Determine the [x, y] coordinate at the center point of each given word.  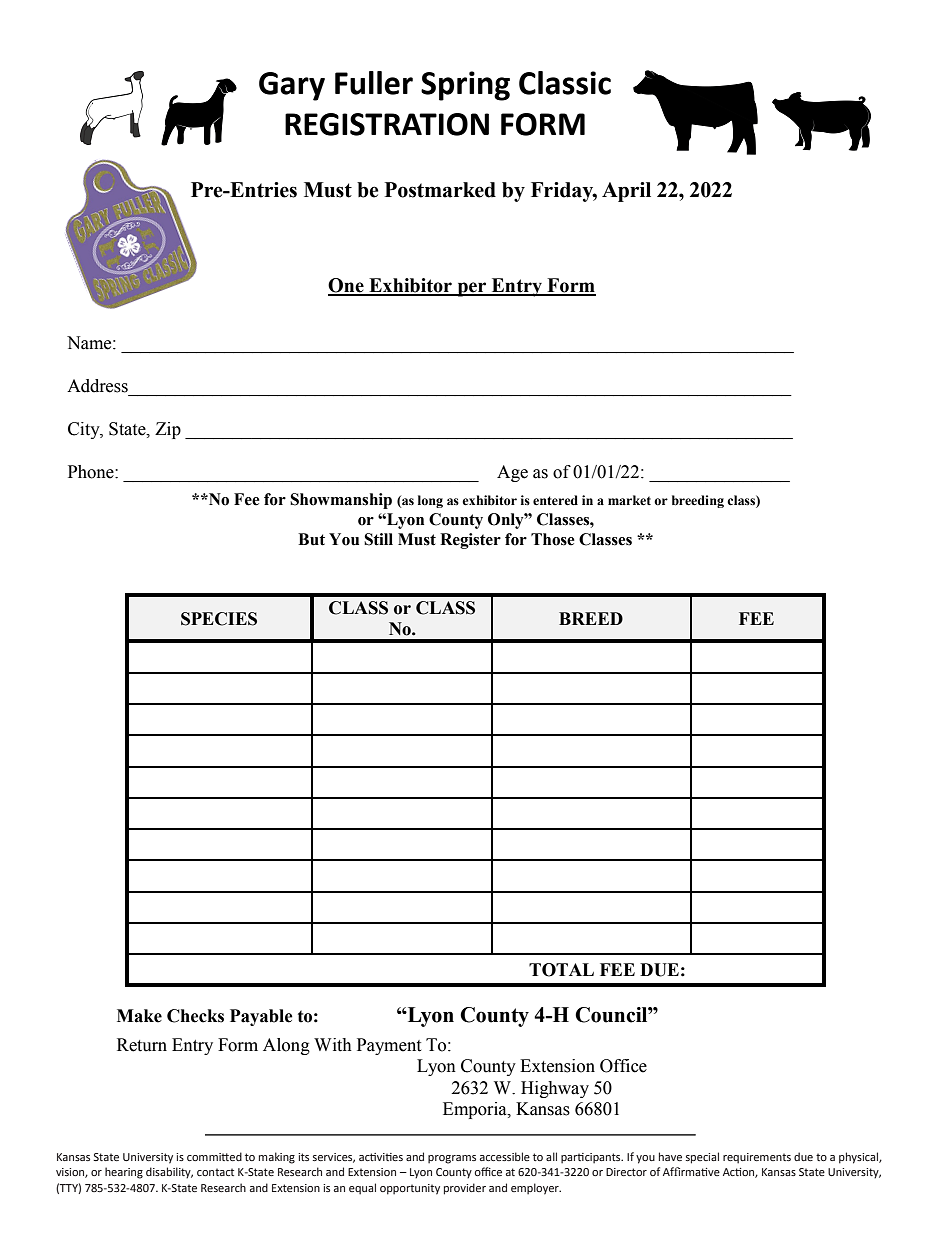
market [629, 500]
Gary [292, 86]
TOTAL [561, 970]
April [626, 192]
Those [553, 539]
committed [214, 1156]
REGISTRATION [387, 124]
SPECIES [219, 619]
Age [512, 473]
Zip [168, 430]
